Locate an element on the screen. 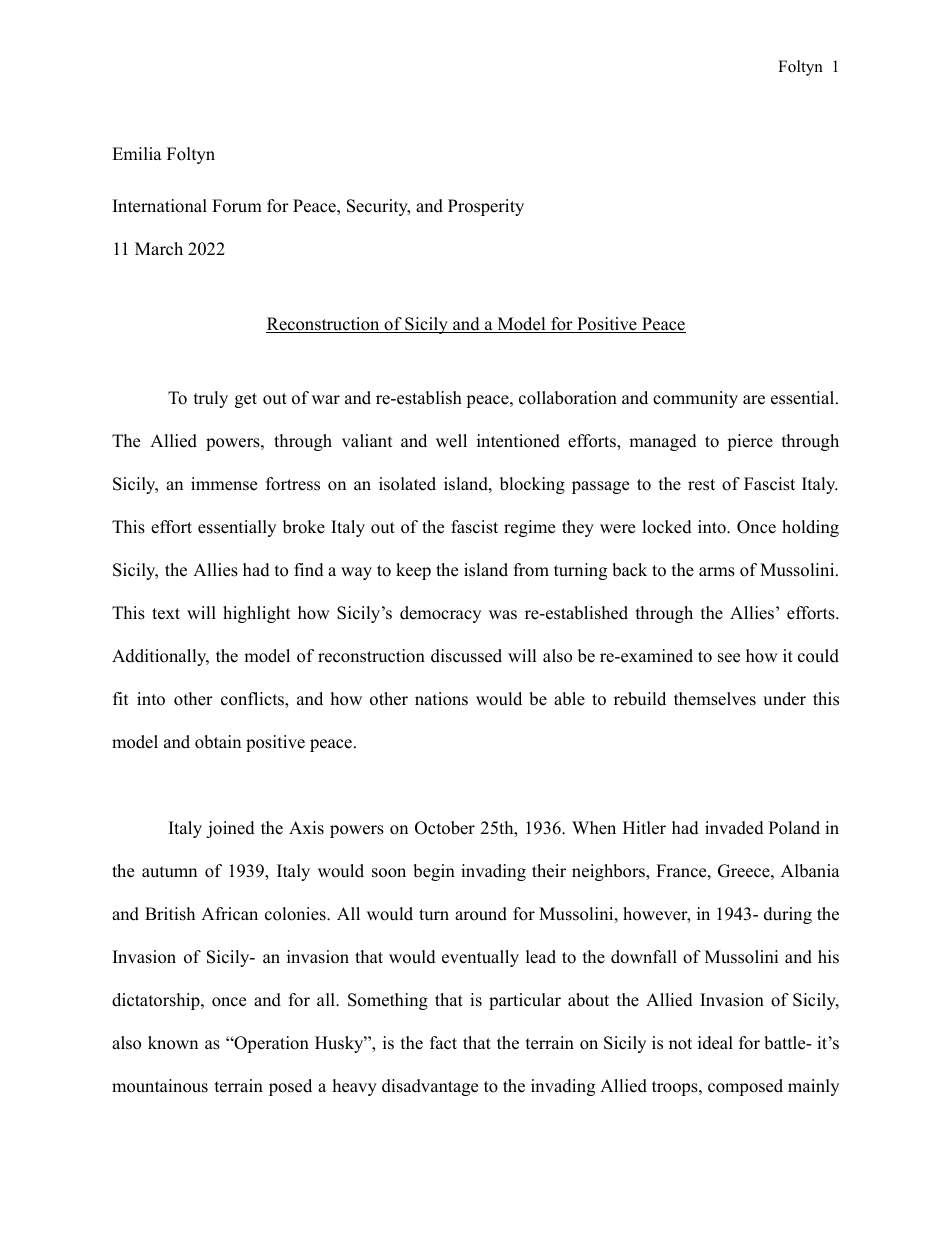 The image size is (952, 1233). see is located at coordinates (729, 658).
